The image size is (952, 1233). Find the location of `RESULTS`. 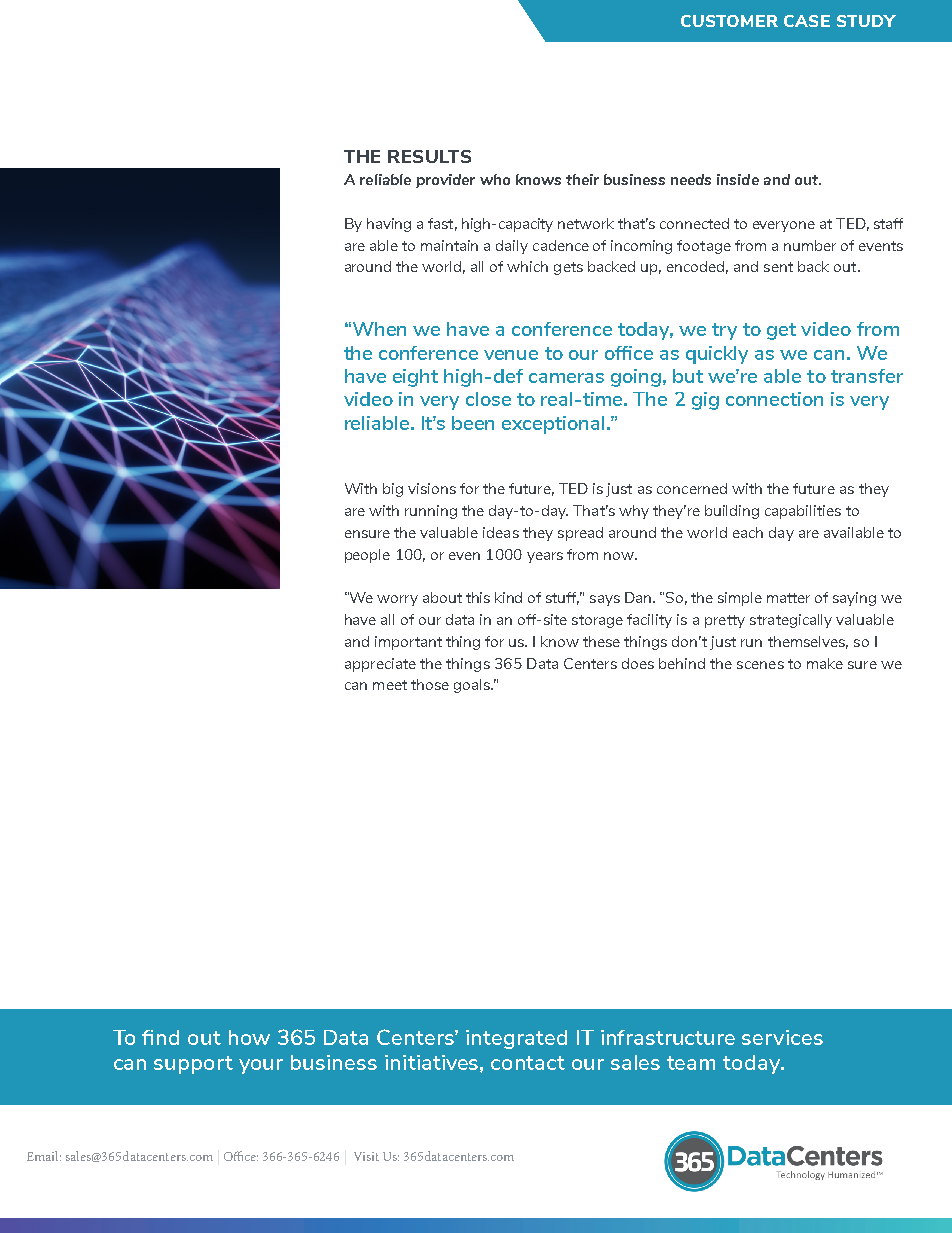

RESULTS is located at coordinates (429, 156).
